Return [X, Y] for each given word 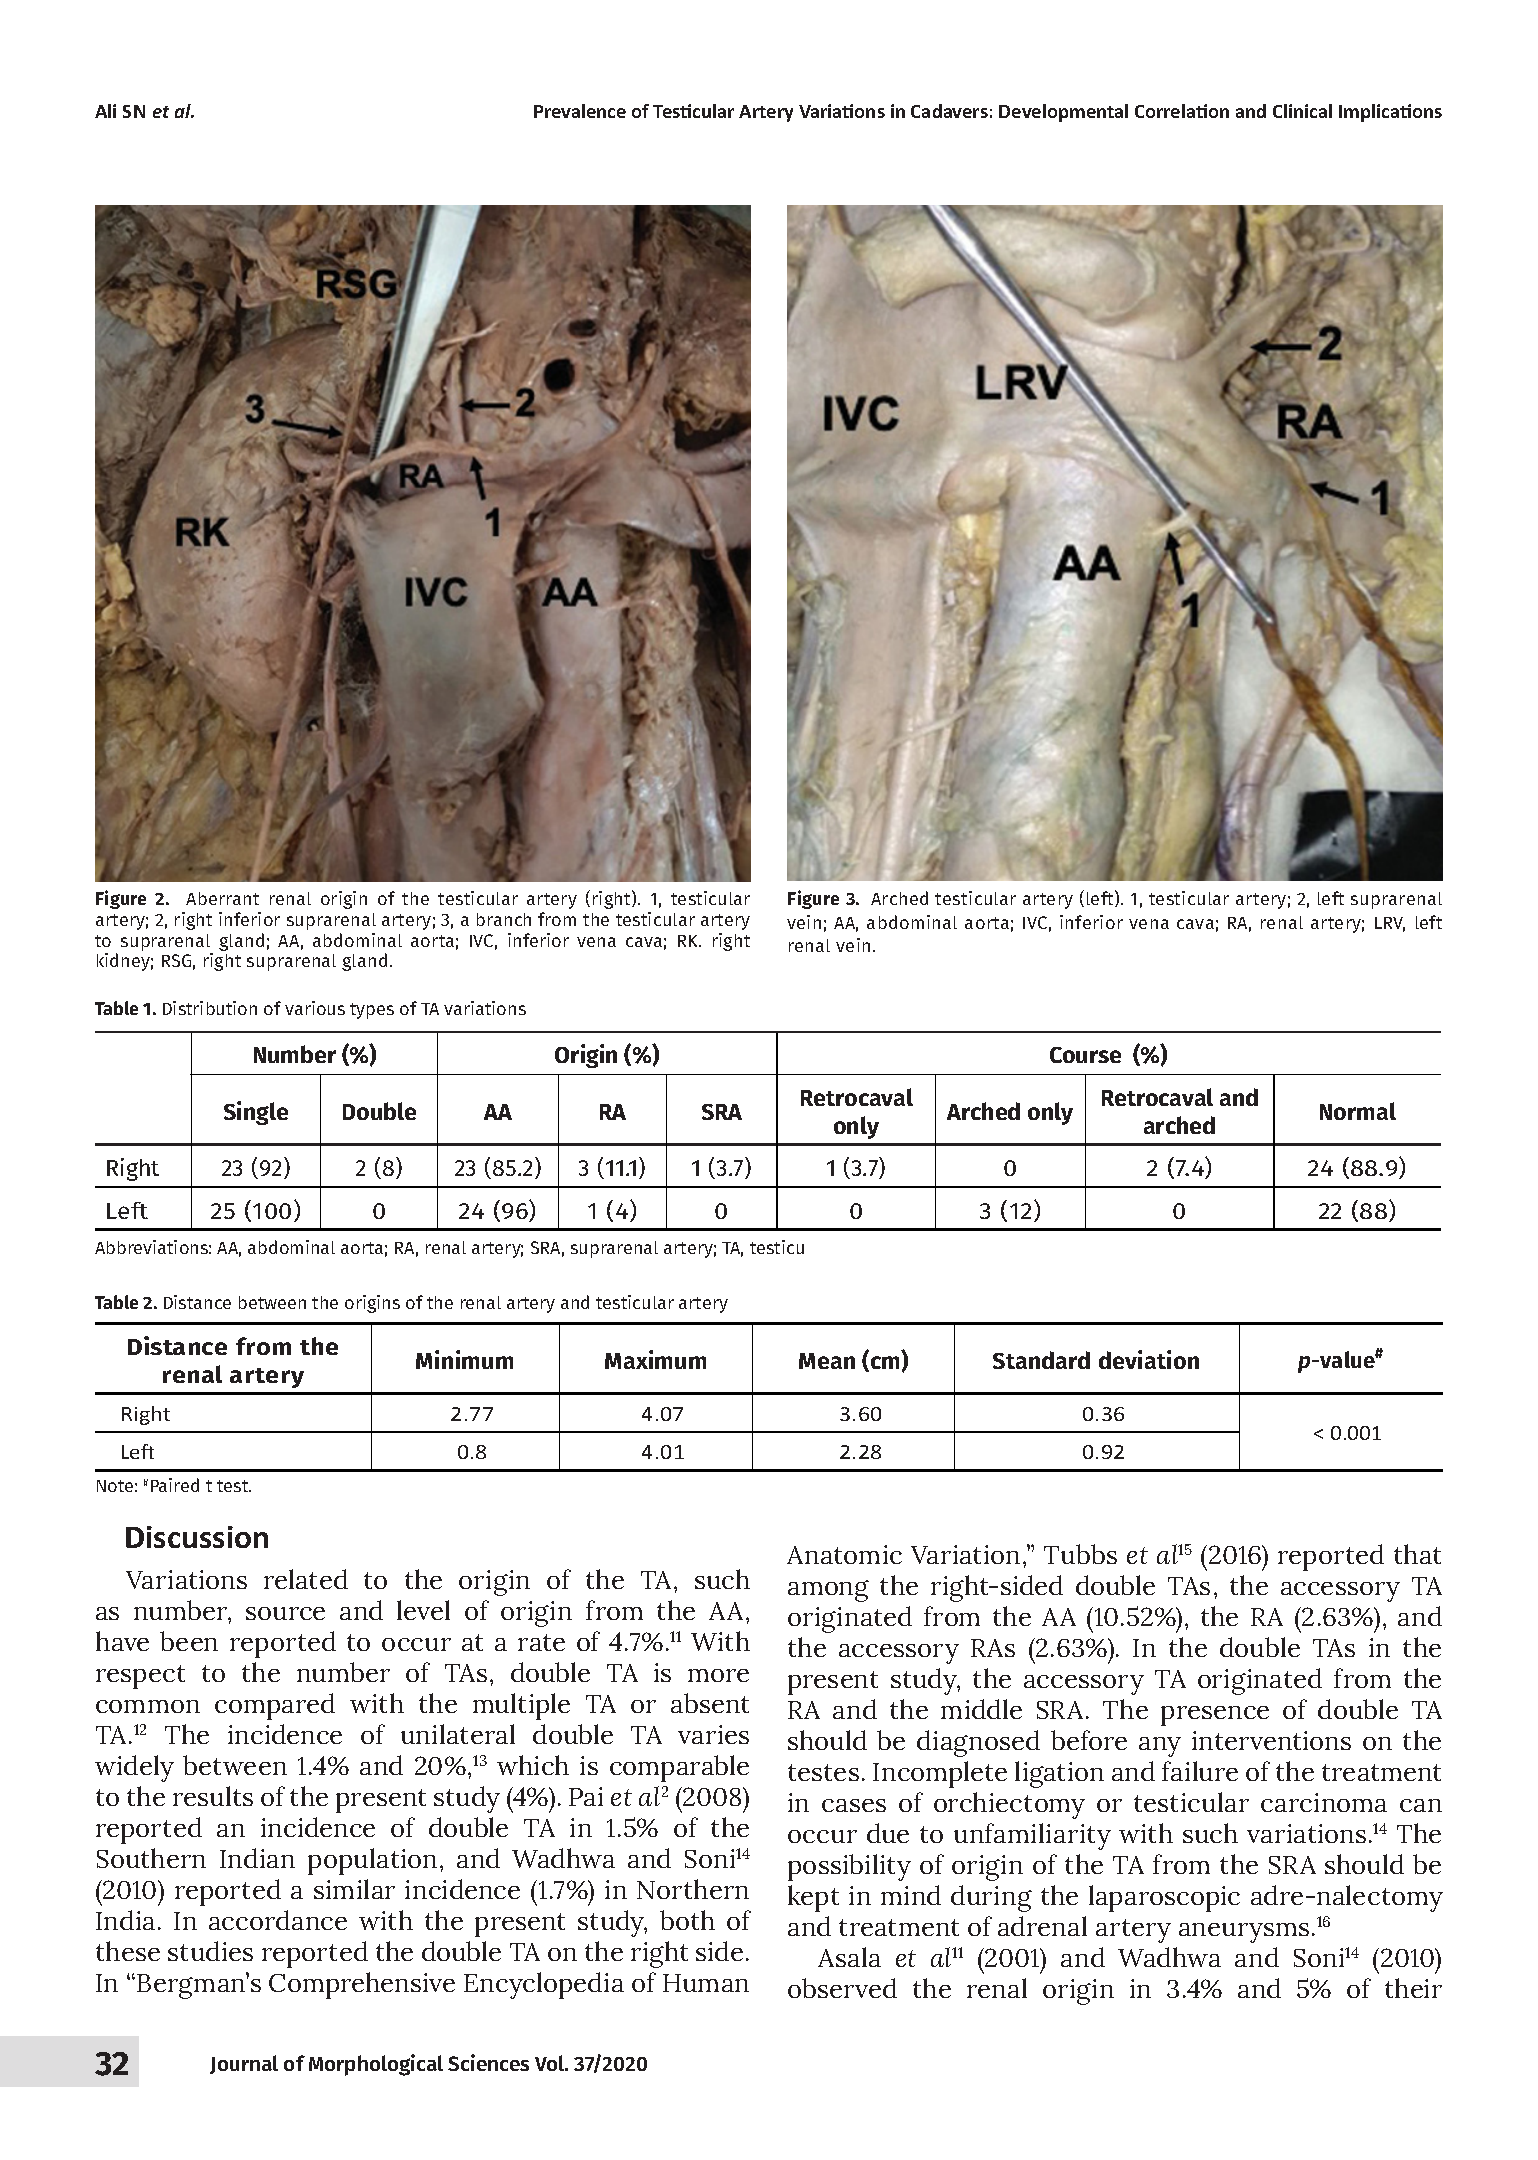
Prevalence [580, 111]
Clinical [1302, 111]
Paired [175, 1485]
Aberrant [222, 898]
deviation [1149, 1359]
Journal [244, 2064]
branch [504, 919]
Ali [105, 111]
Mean [827, 1361]
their [1413, 1988]
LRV [1390, 924]
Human [706, 1983]
